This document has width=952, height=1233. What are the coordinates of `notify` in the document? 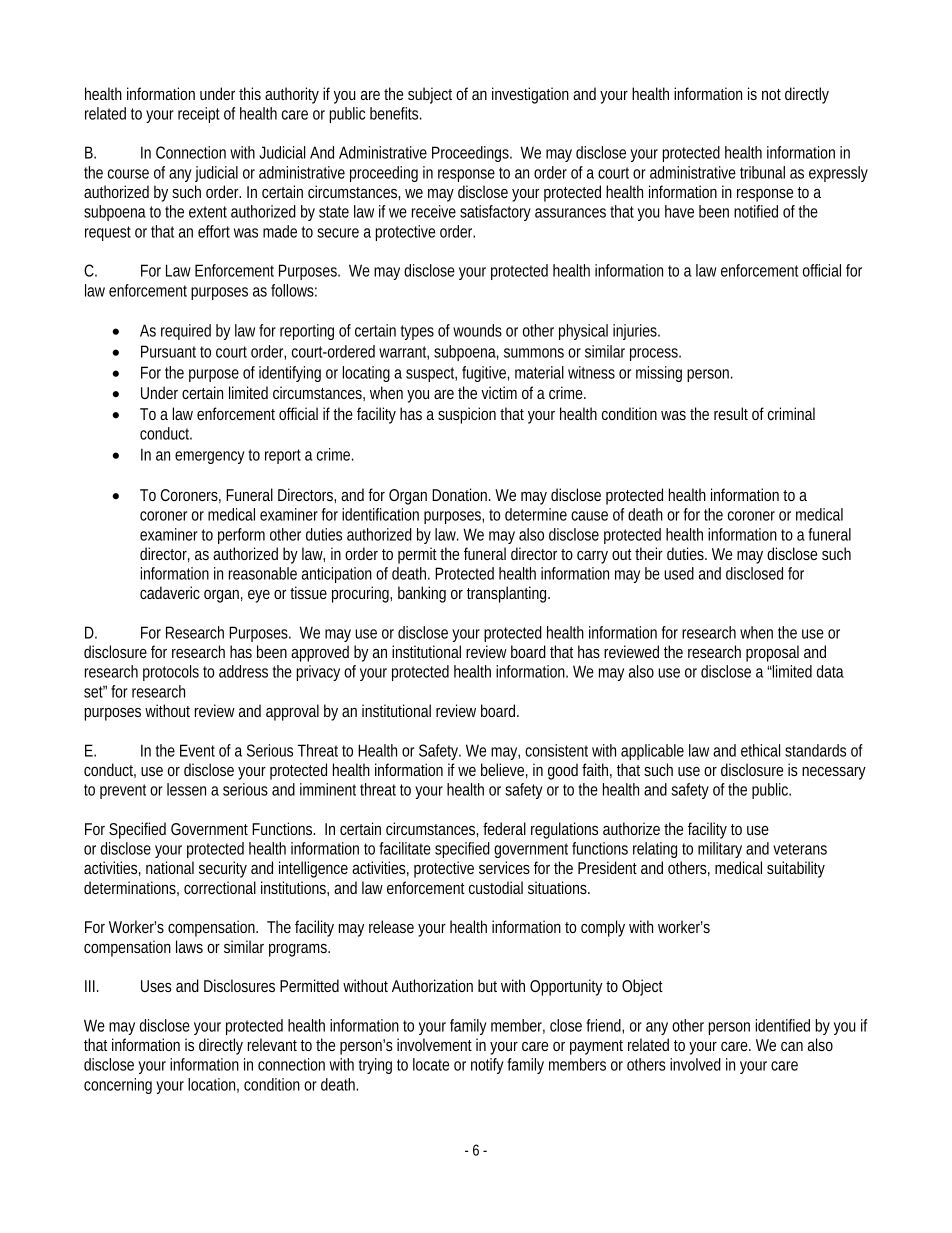 It's located at (487, 1066).
